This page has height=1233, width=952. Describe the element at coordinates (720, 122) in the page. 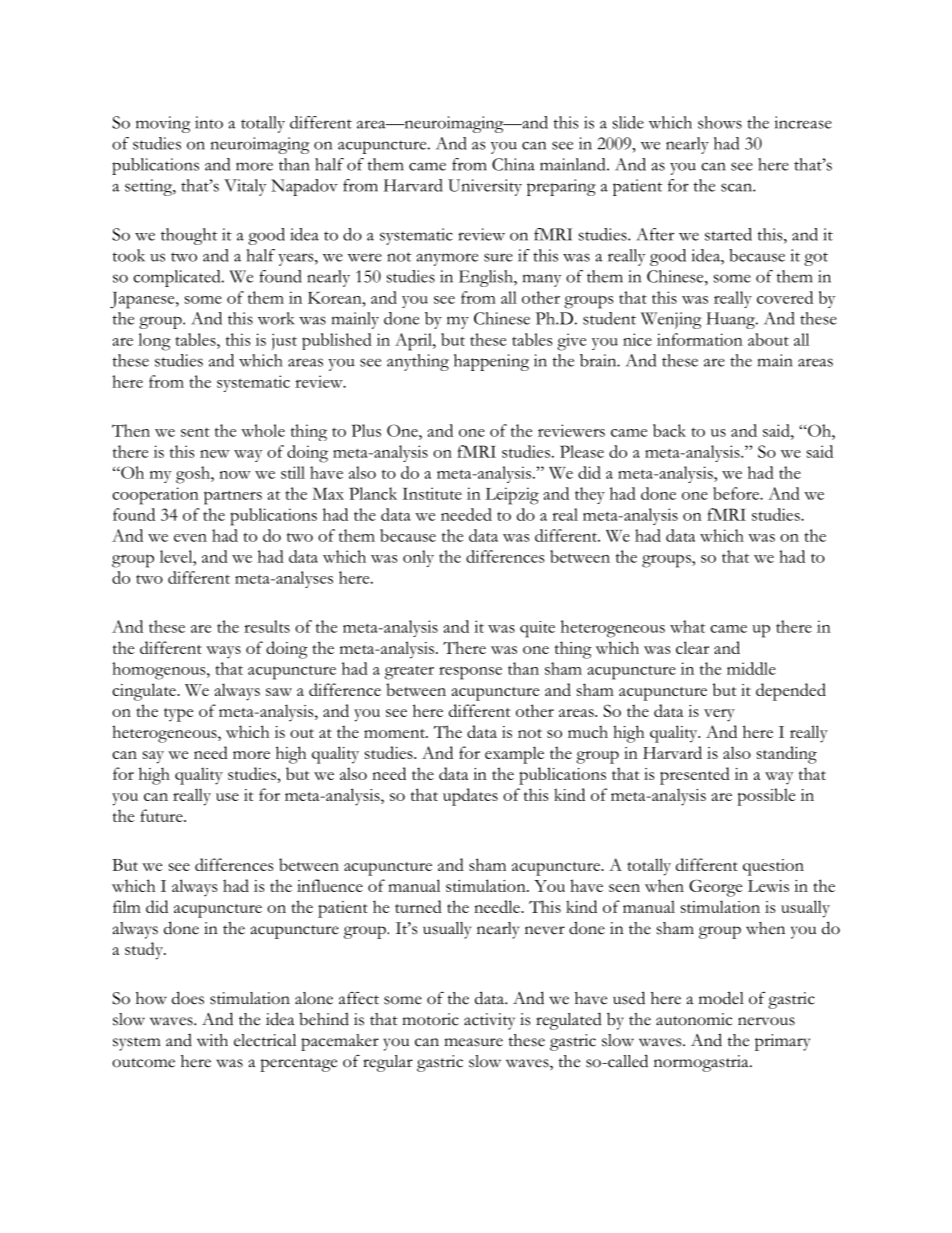

I see `shows` at that location.
